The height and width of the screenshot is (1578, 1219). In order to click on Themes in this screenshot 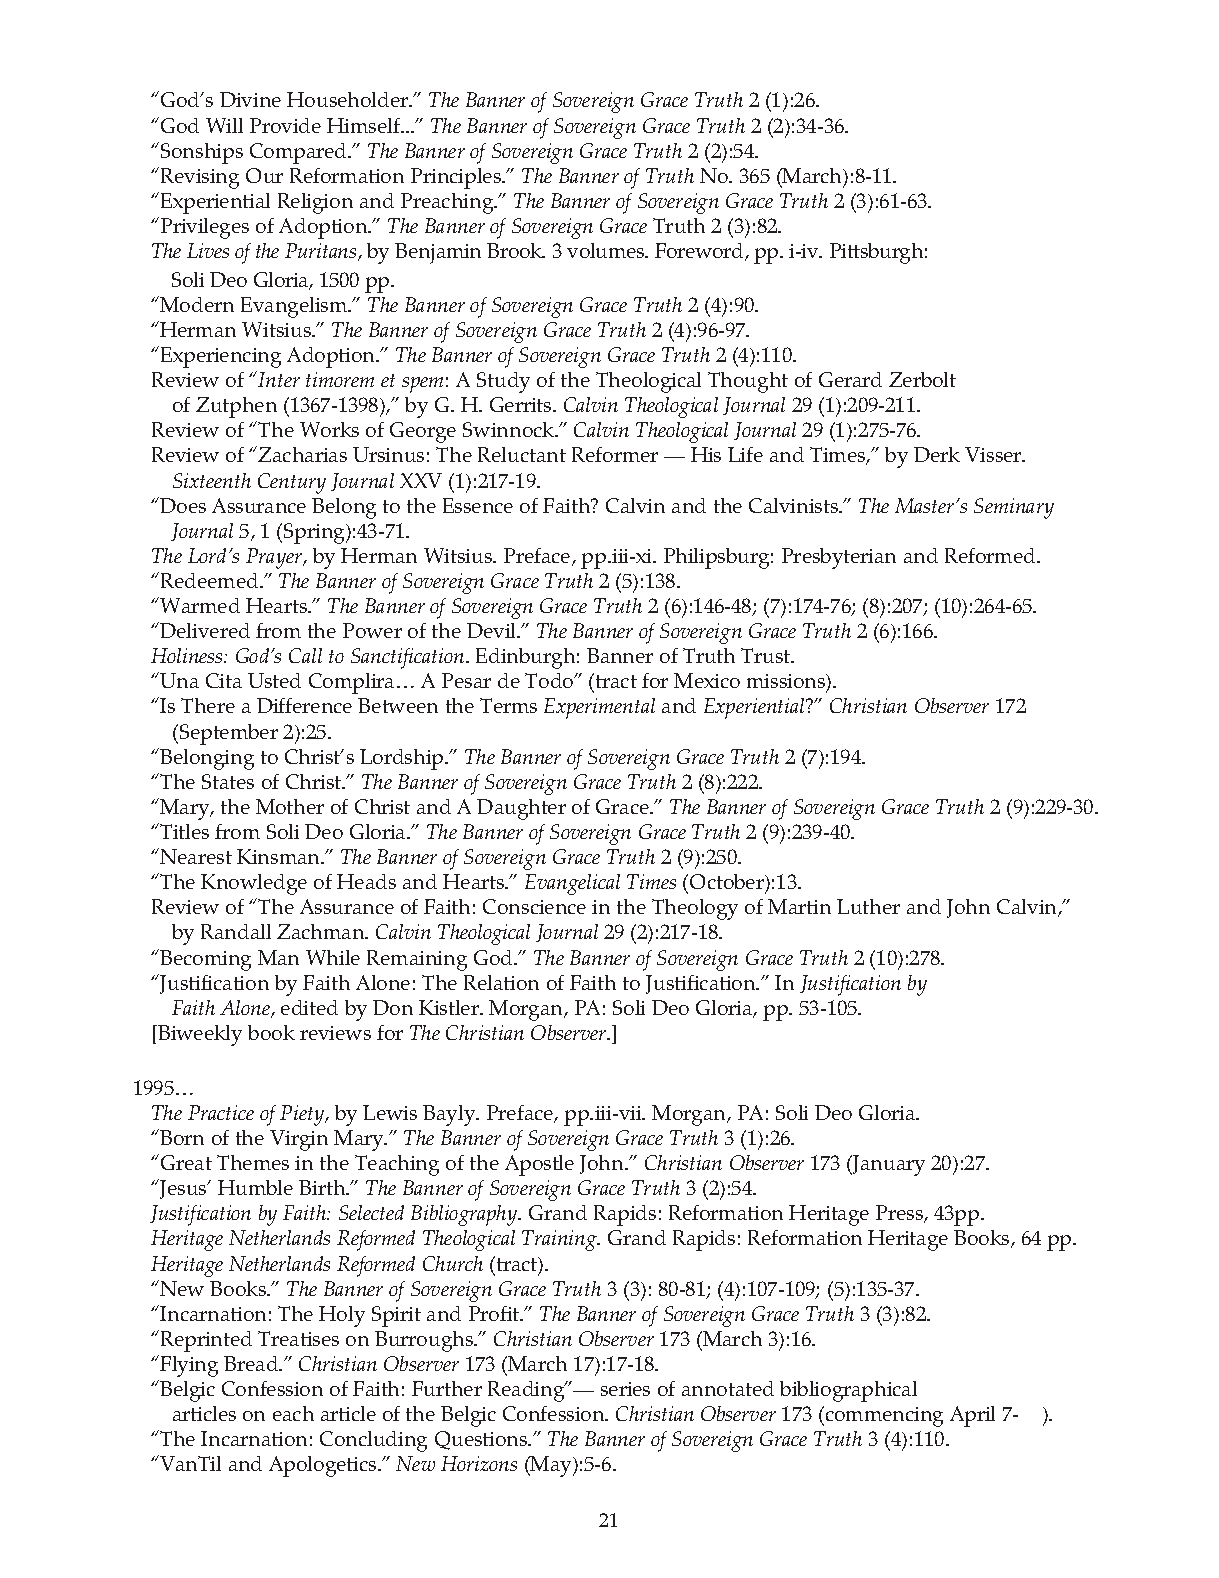, I will do `click(253, 1162)`.
